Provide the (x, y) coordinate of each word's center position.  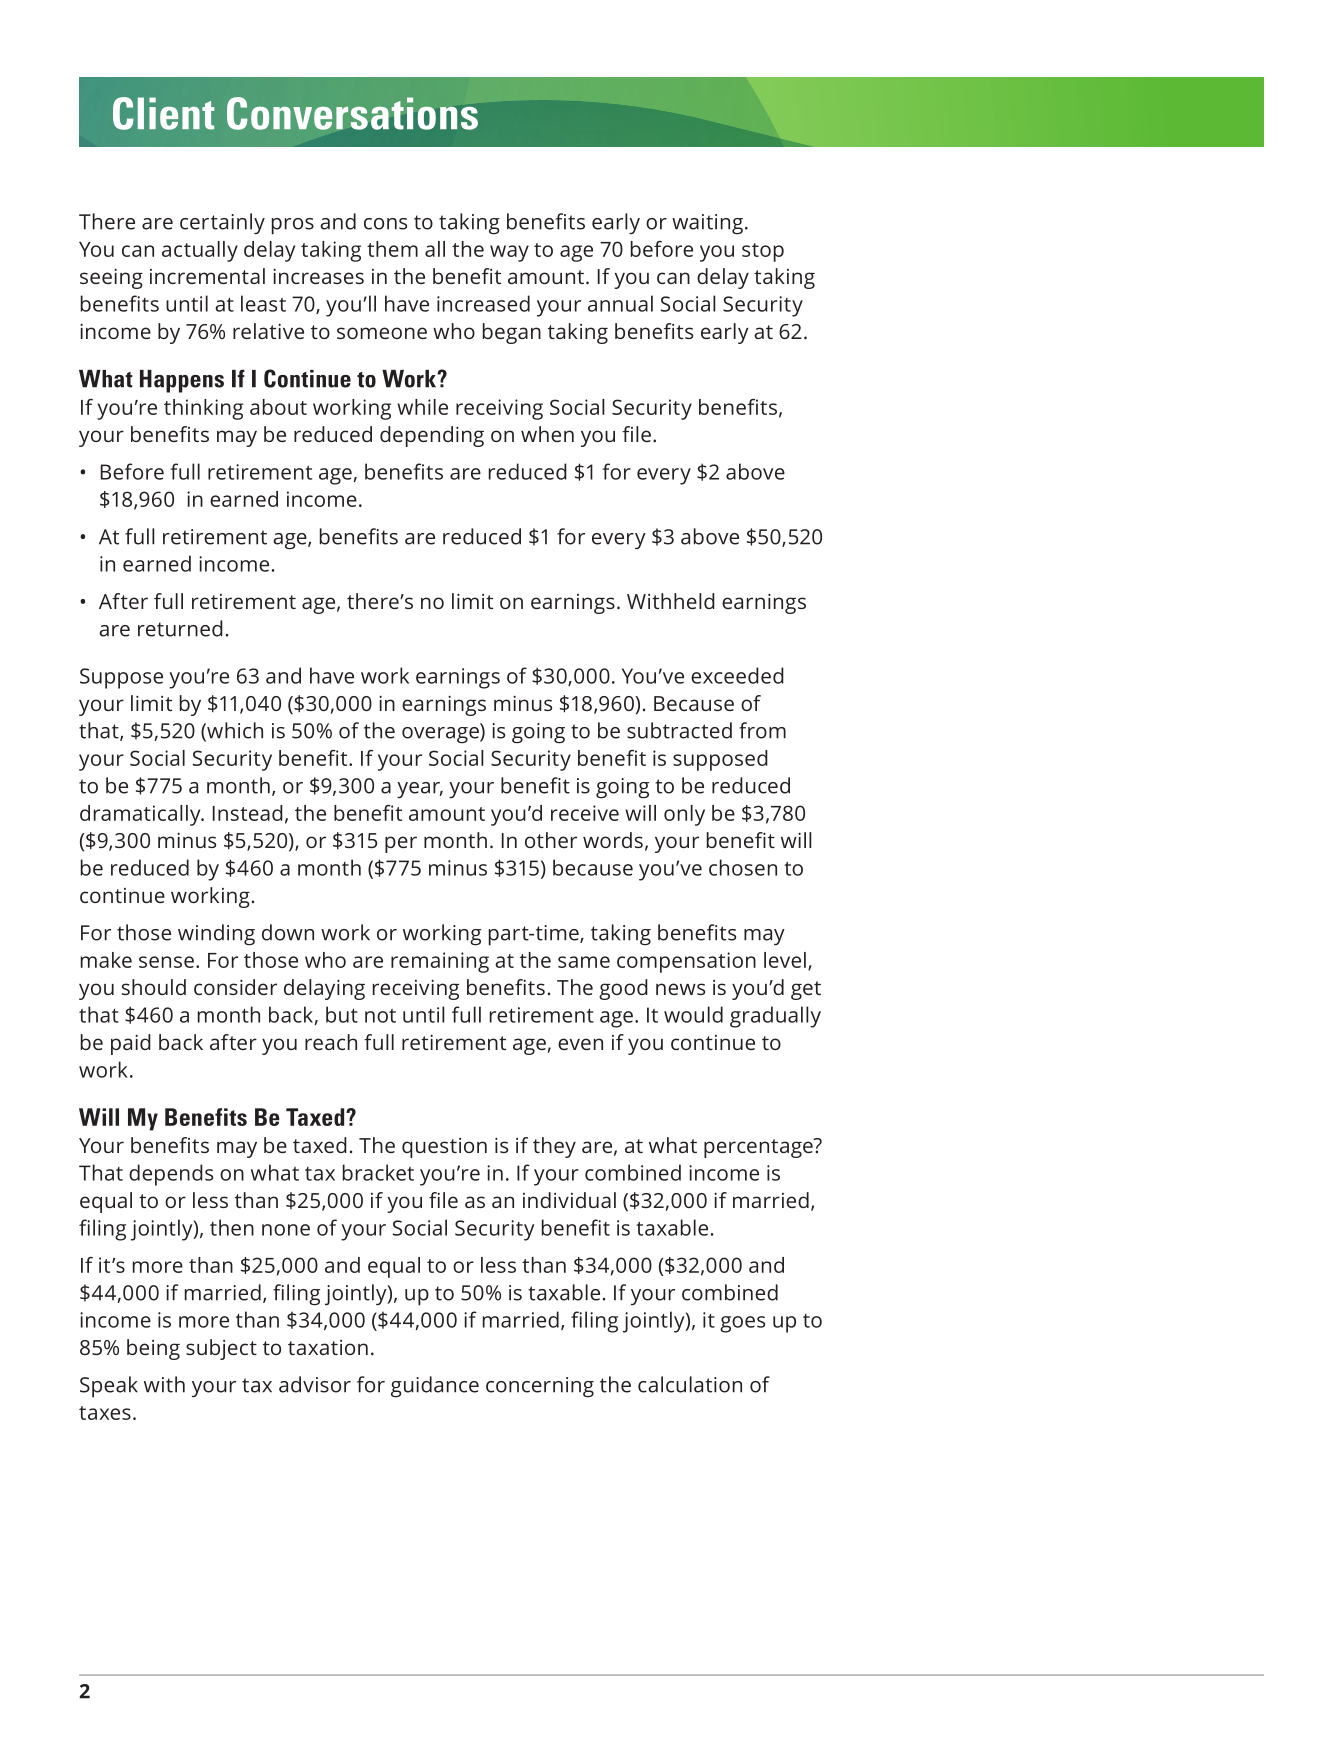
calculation (690, 1384)
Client (163, 113)
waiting (707, 224)
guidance (435, 1387)
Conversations (352, 113)
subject (221, 1349)
